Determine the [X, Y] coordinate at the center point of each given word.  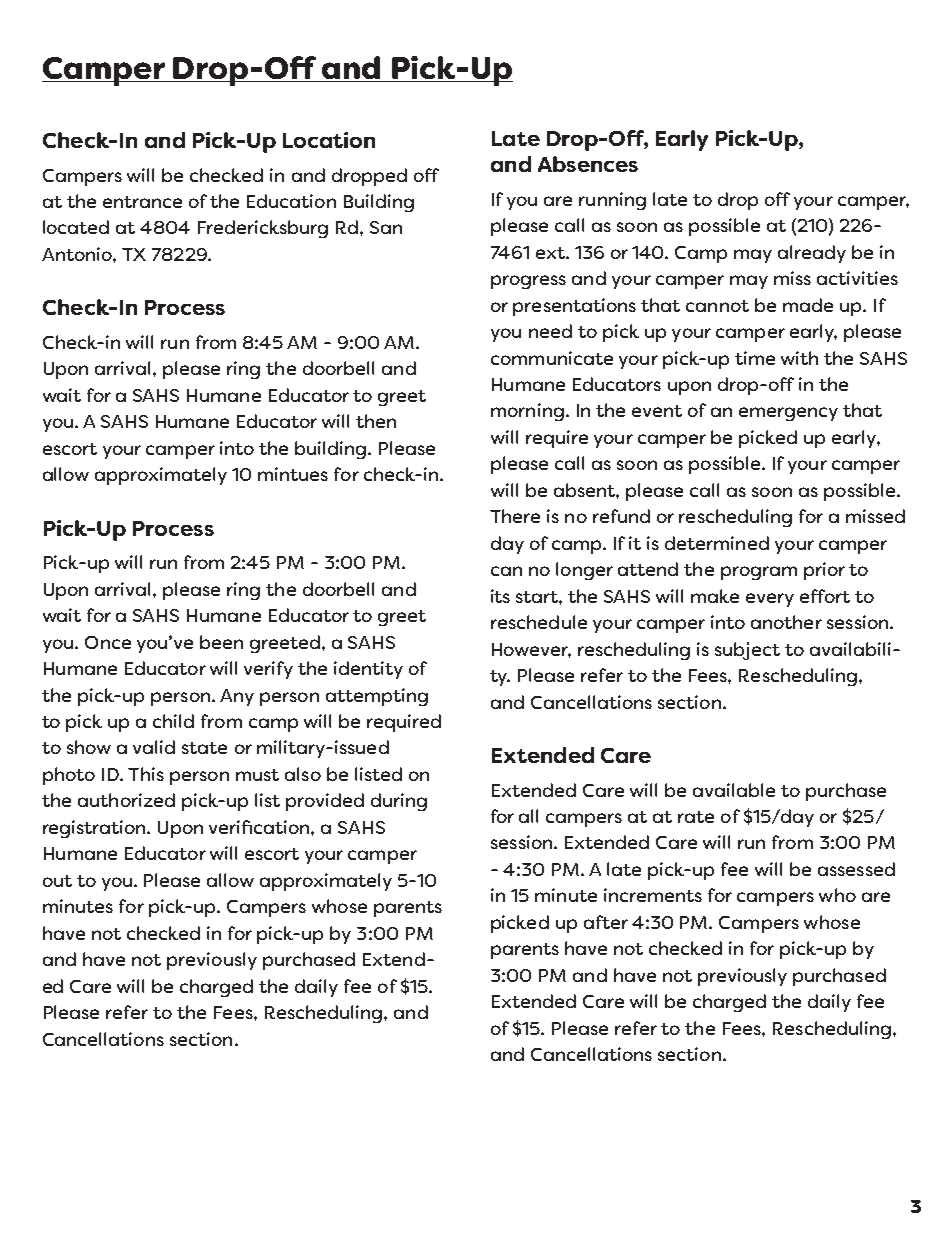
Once [108, 642]
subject [747, 651]
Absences [588, 164]
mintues [293, 474]
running [612, 201]
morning [527, 412]
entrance [142, 202]
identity [368, 670]
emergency [788, 414]
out [57, 881]
